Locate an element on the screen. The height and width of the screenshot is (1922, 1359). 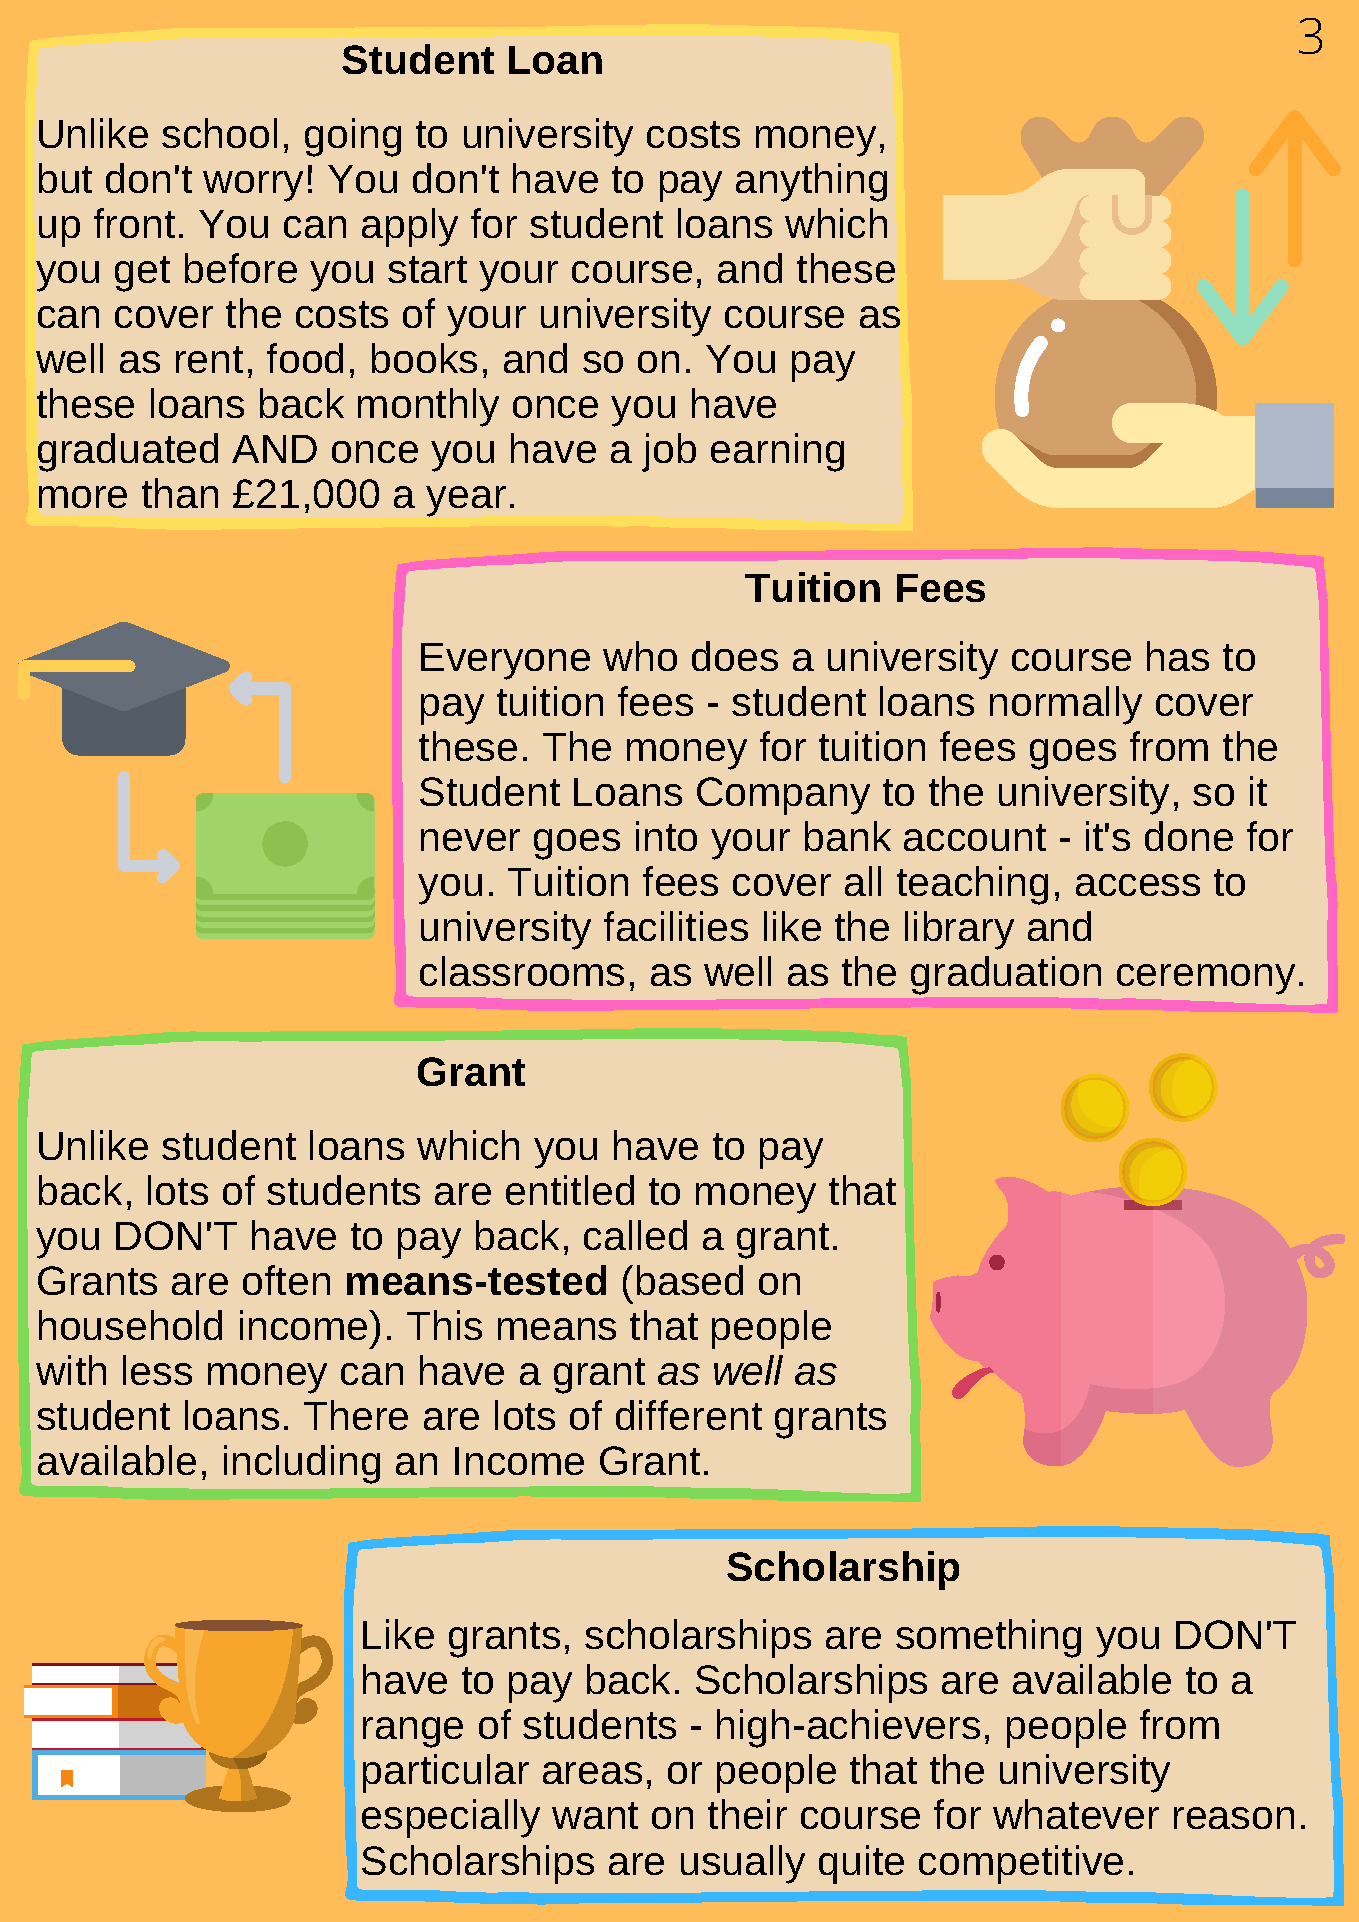
classrooms is located at coordinates (522, 971).
